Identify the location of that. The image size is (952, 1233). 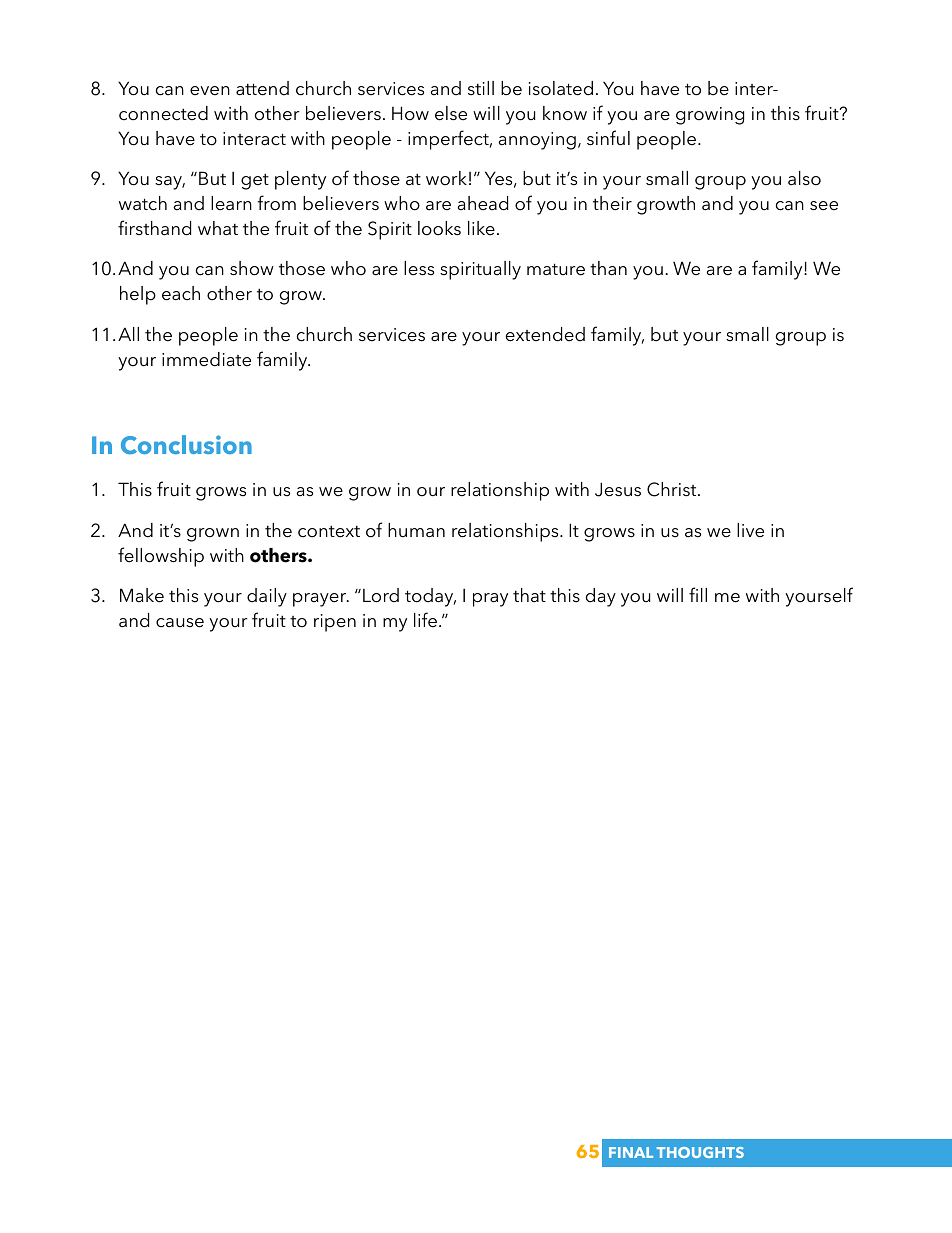
(529, 595).
